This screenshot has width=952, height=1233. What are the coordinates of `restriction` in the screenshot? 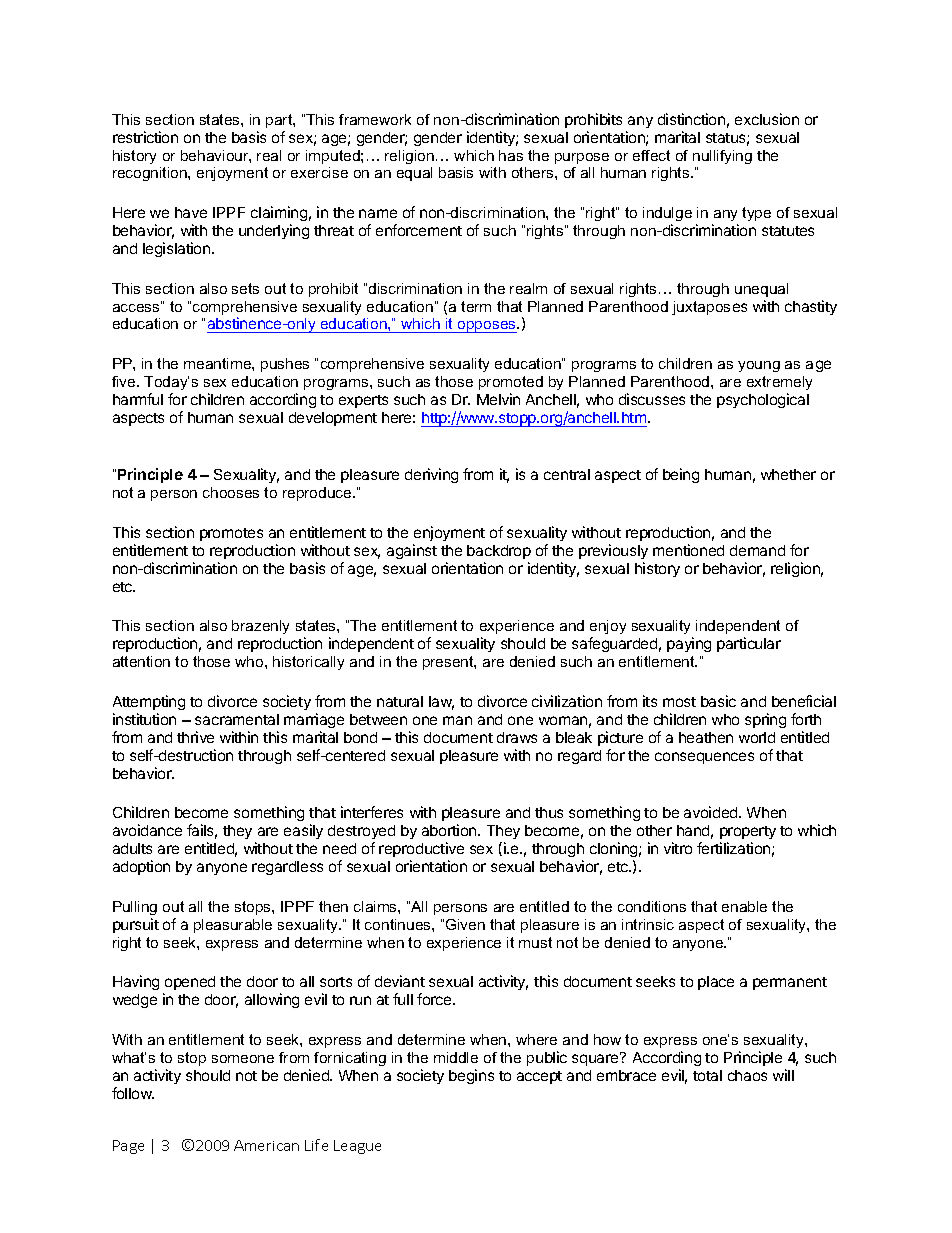 It's located at (145, 137).
